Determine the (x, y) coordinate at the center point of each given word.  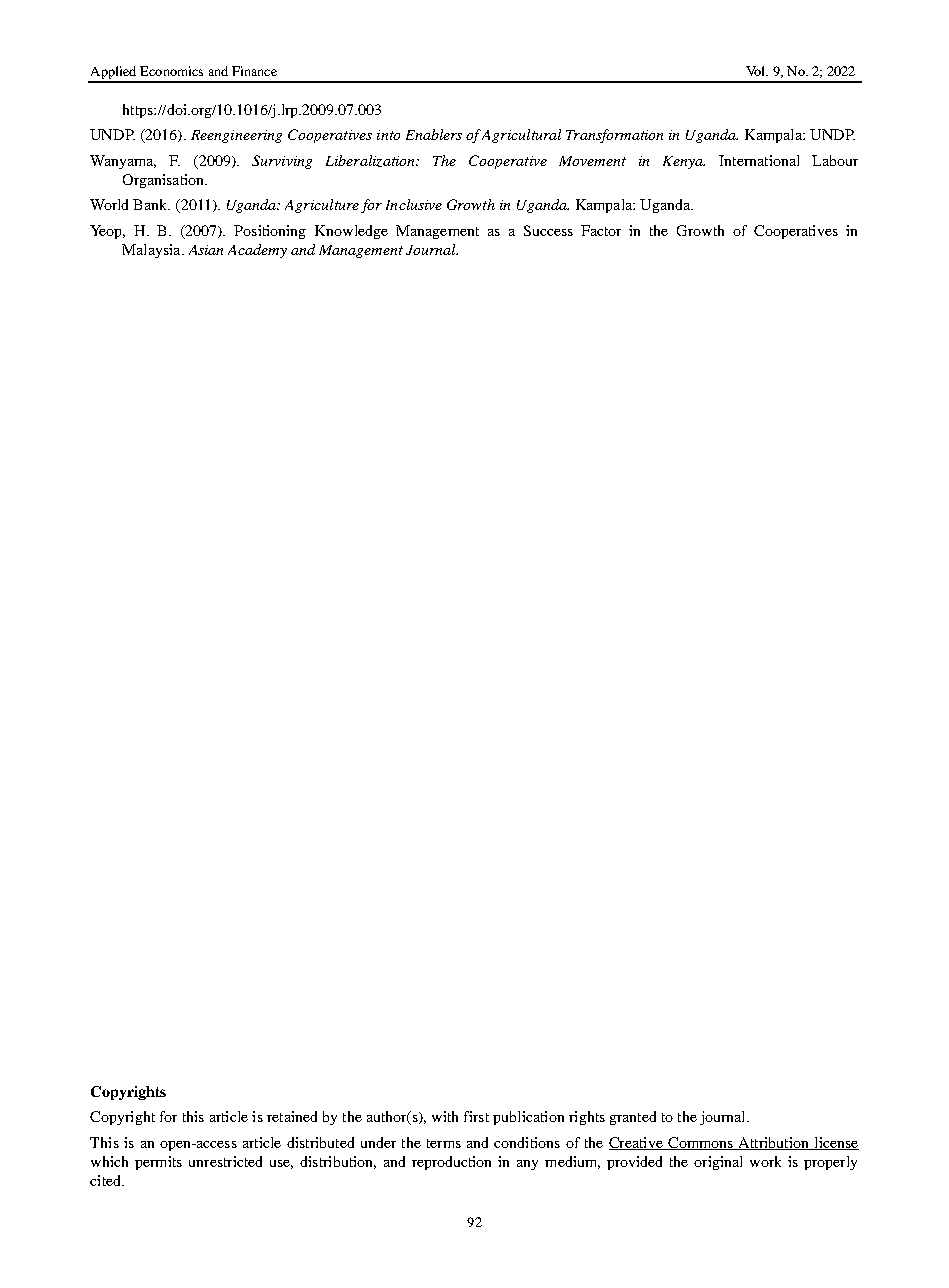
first (476, 1116)
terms (444, 1143)
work (765, 1161)
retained (292, 1116)
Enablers (434, 134)
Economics (171, 71)
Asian (206, 250)
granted (633, 1118)
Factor (601, 230)
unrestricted (225, 1161)
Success (548, 230)
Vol (757, 71)
